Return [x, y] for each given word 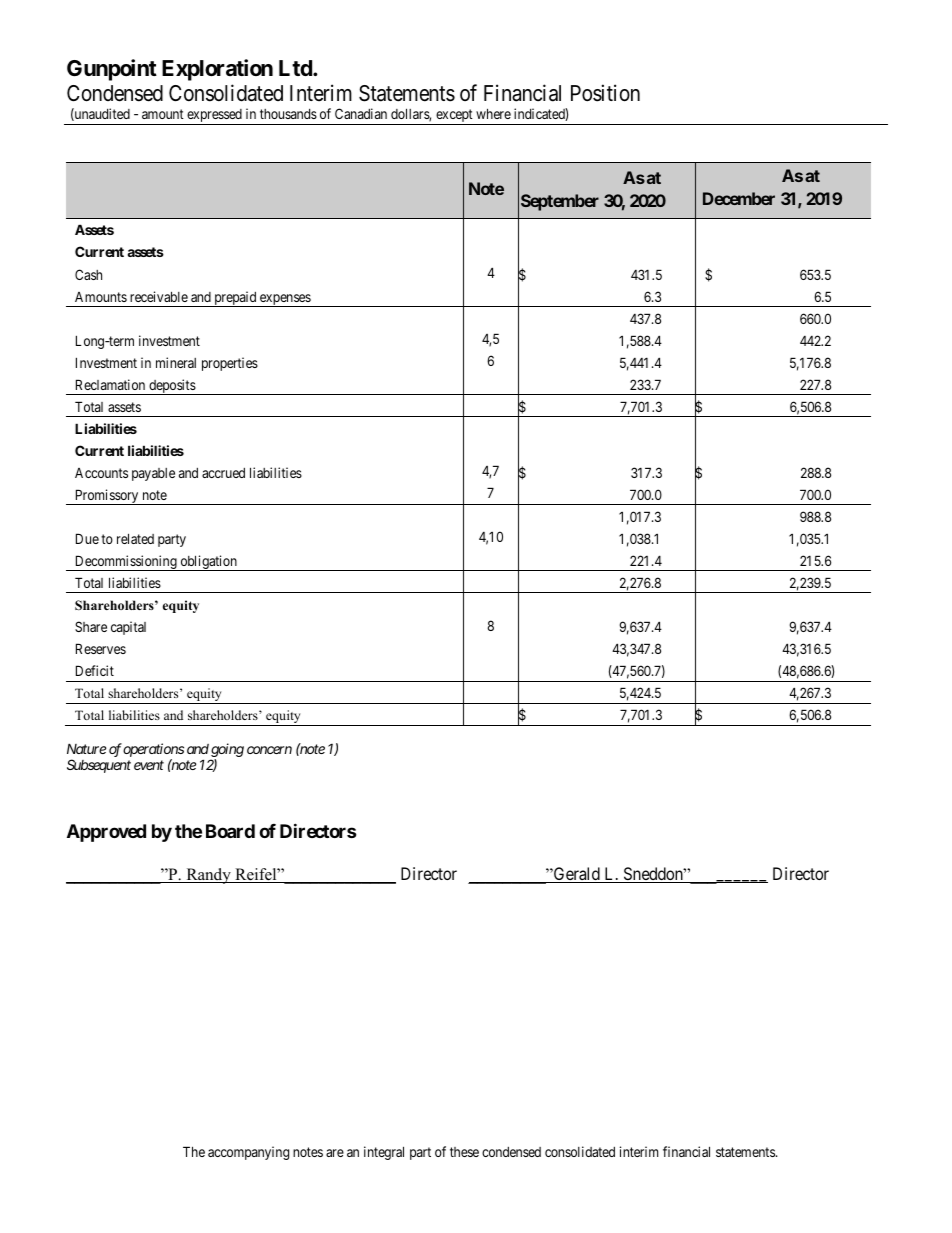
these [464, 1152]
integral [384, 1153]
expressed [214, 117]
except [454, 117]
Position [605, 93]
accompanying [248, 1153]
